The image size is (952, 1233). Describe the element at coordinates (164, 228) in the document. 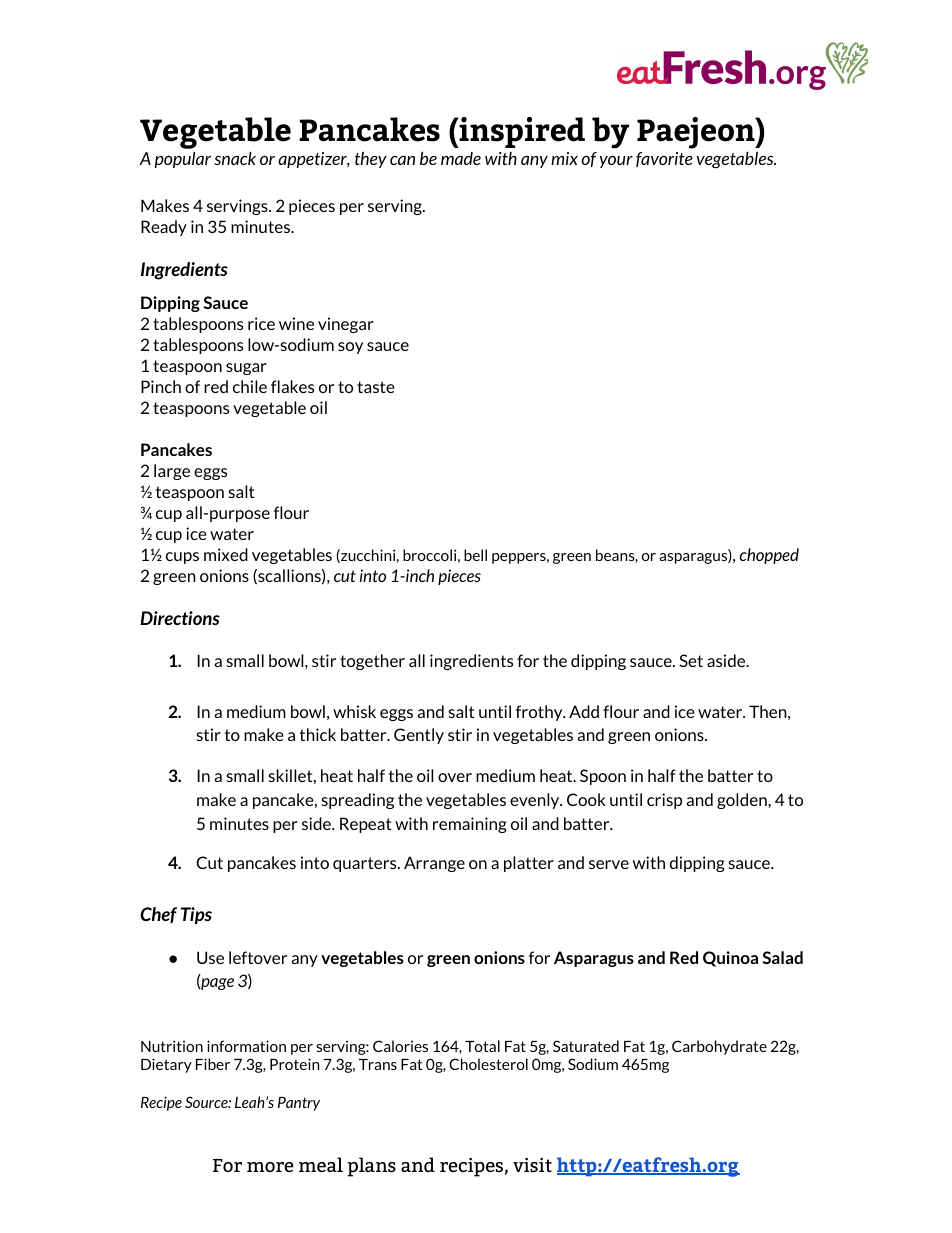

I see `Ready` at that location.
